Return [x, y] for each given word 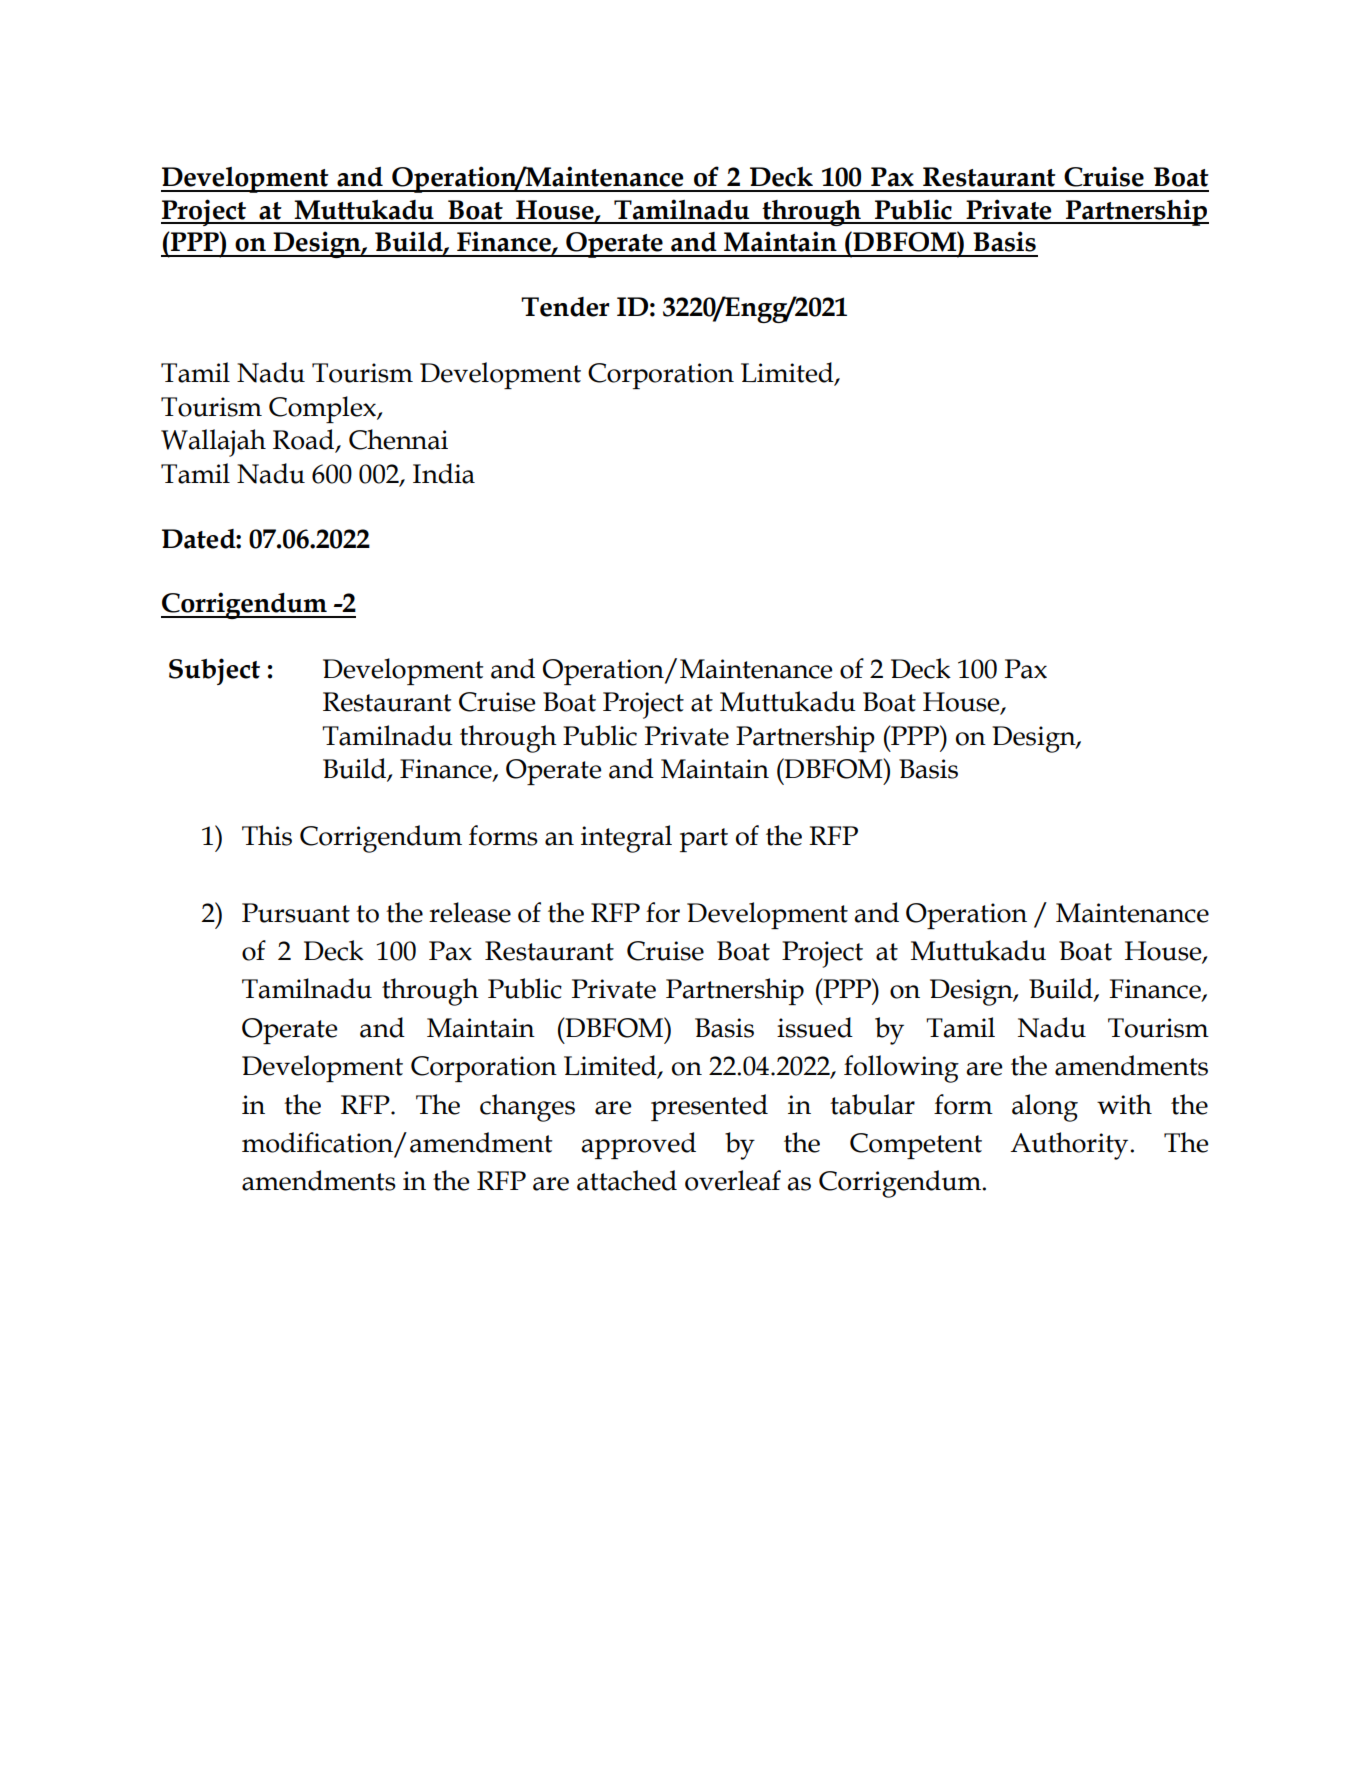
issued [815, 1027]
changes [527, 1108]
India [444, 473]
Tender [565, 307]
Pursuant [296, 913]
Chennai [398, 439]
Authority [1070, 1146]
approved [638, 1145]
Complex [324, 409]
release [470, 912]
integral [626, 839]
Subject [214, 671]
